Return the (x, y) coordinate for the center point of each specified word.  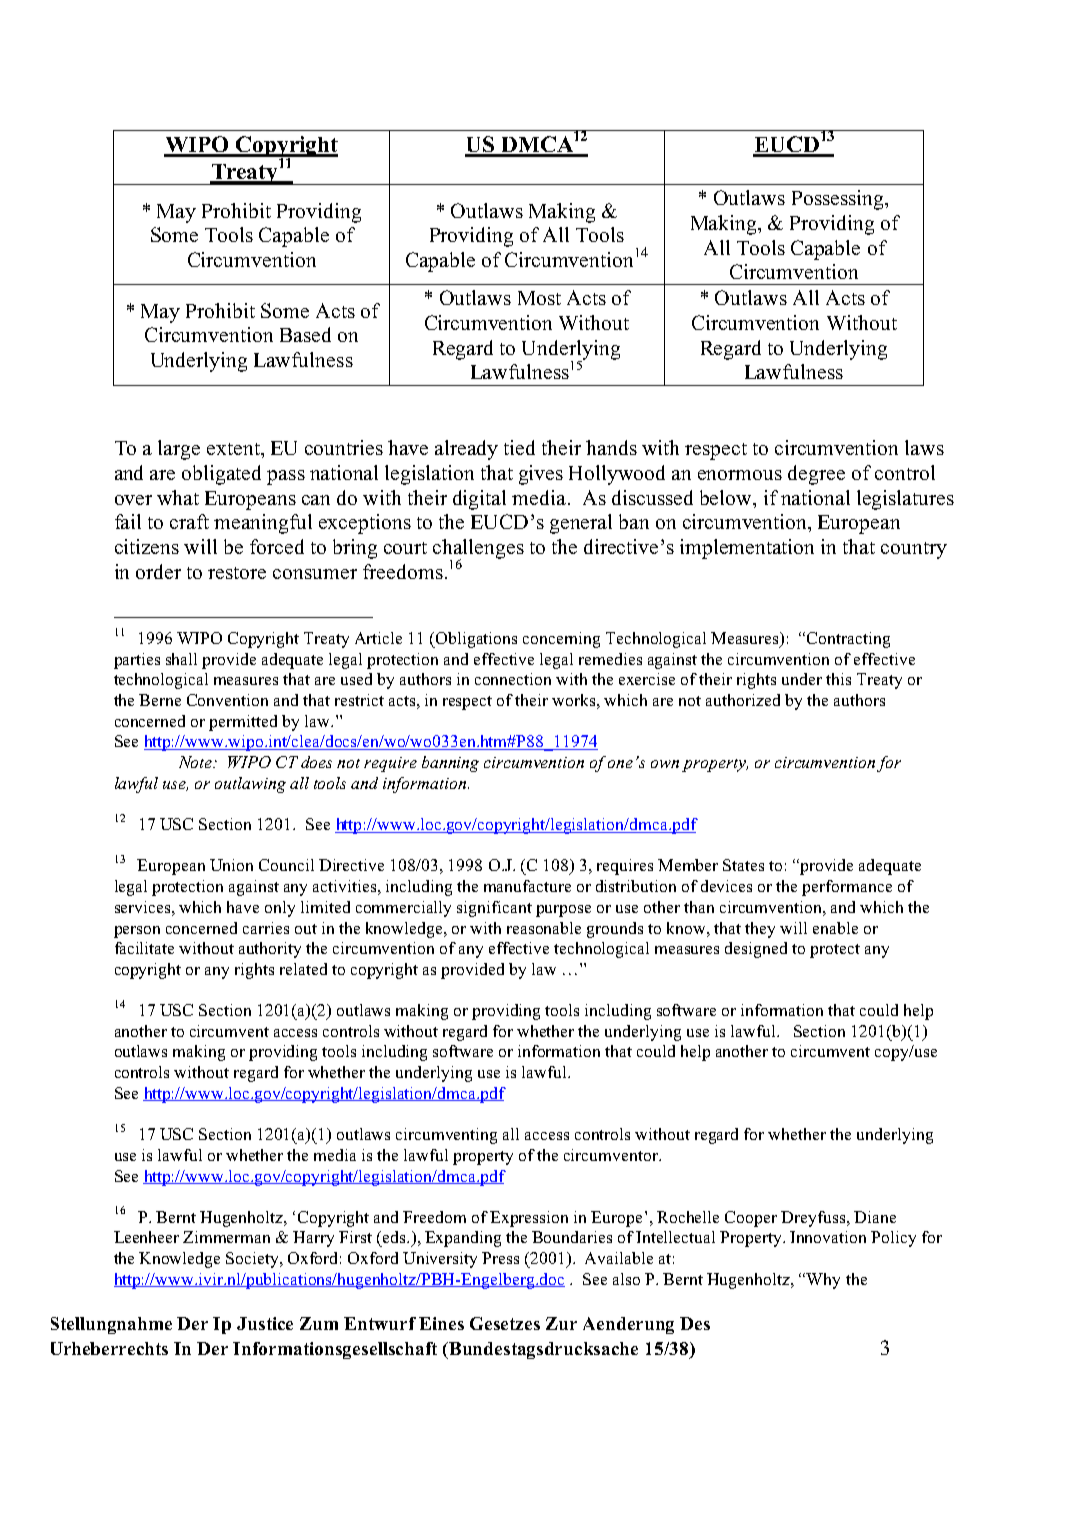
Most (539, 298)
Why (823, 1281)
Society (253, 1260)
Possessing (839, 200)
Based (305, 334)
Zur (561, 1323)
